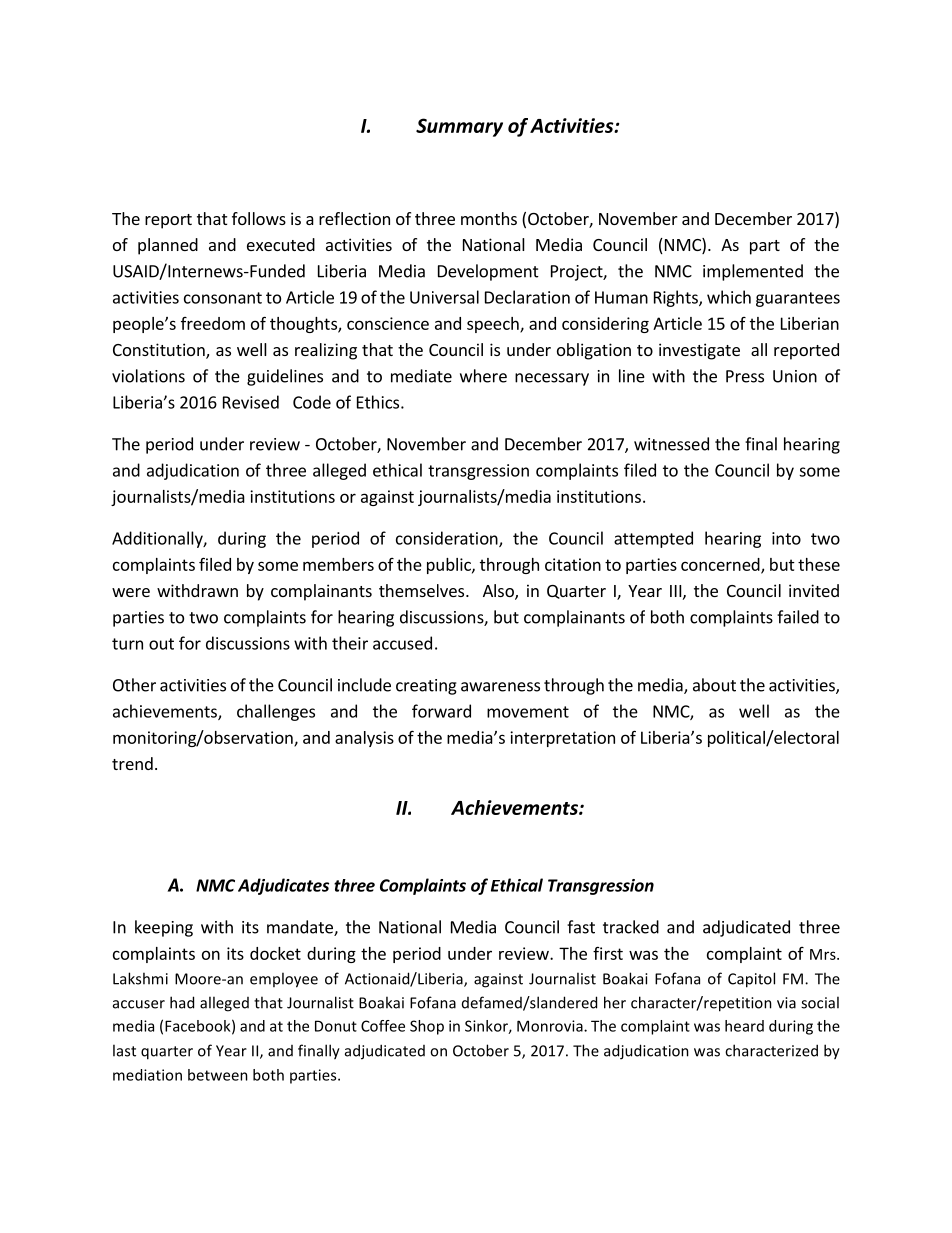  I want to click on follows, so click(259, 218).
